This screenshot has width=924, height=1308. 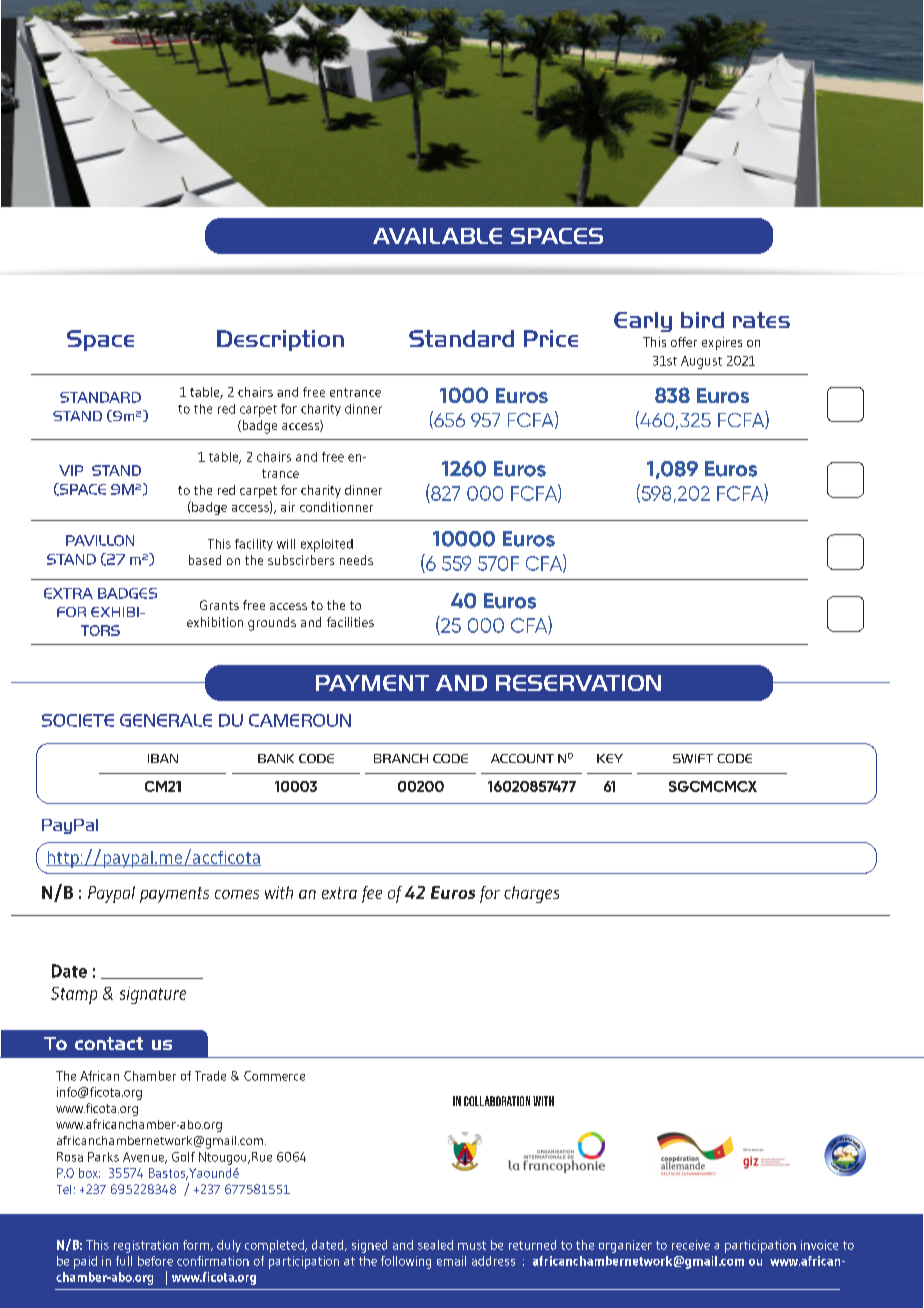 I want to click on AVAILABLE, so click(x=437, y=236).
